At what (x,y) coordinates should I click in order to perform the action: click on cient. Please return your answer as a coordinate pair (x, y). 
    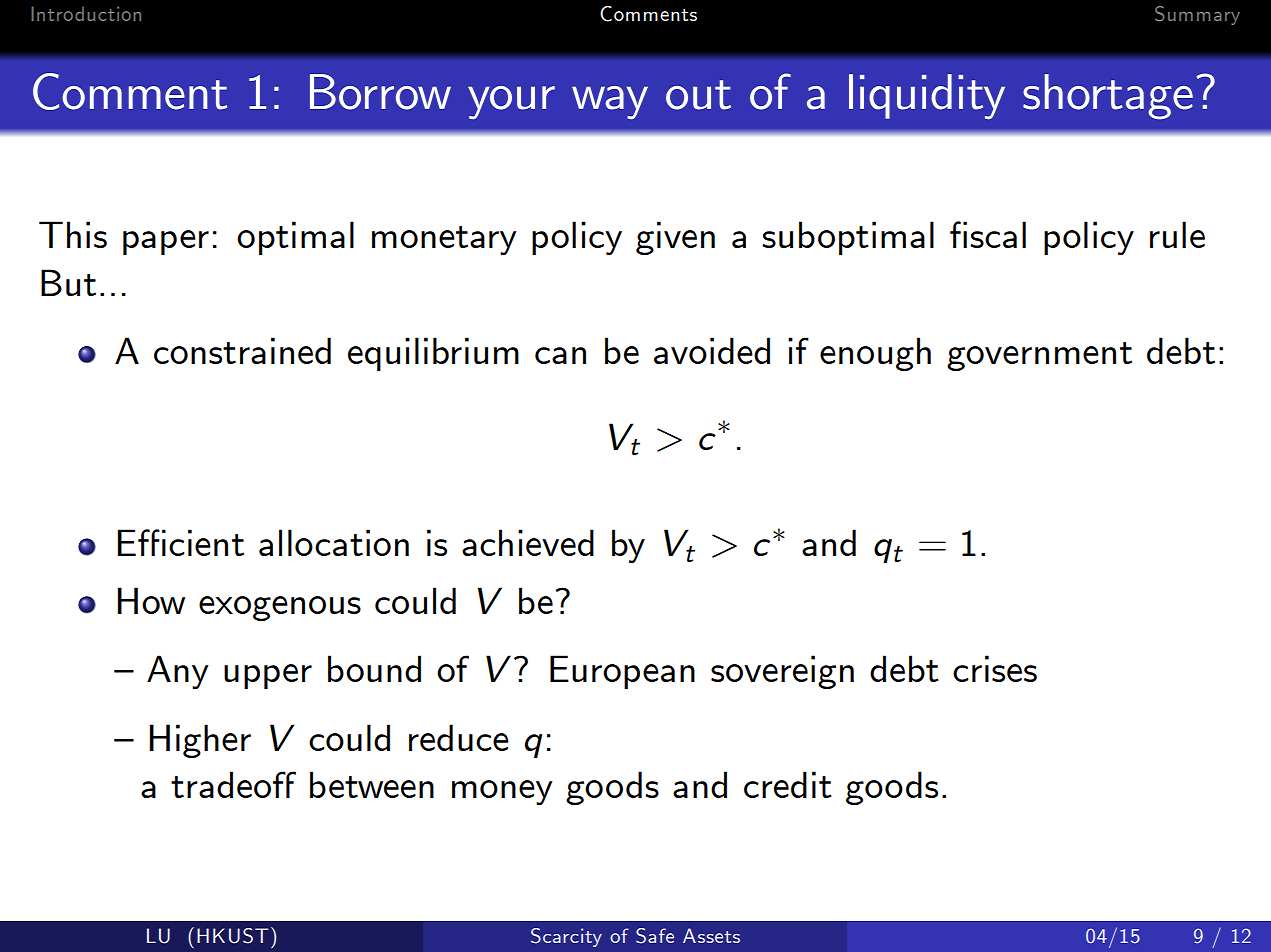
    Looking at the image, I should click on (206, 542).
